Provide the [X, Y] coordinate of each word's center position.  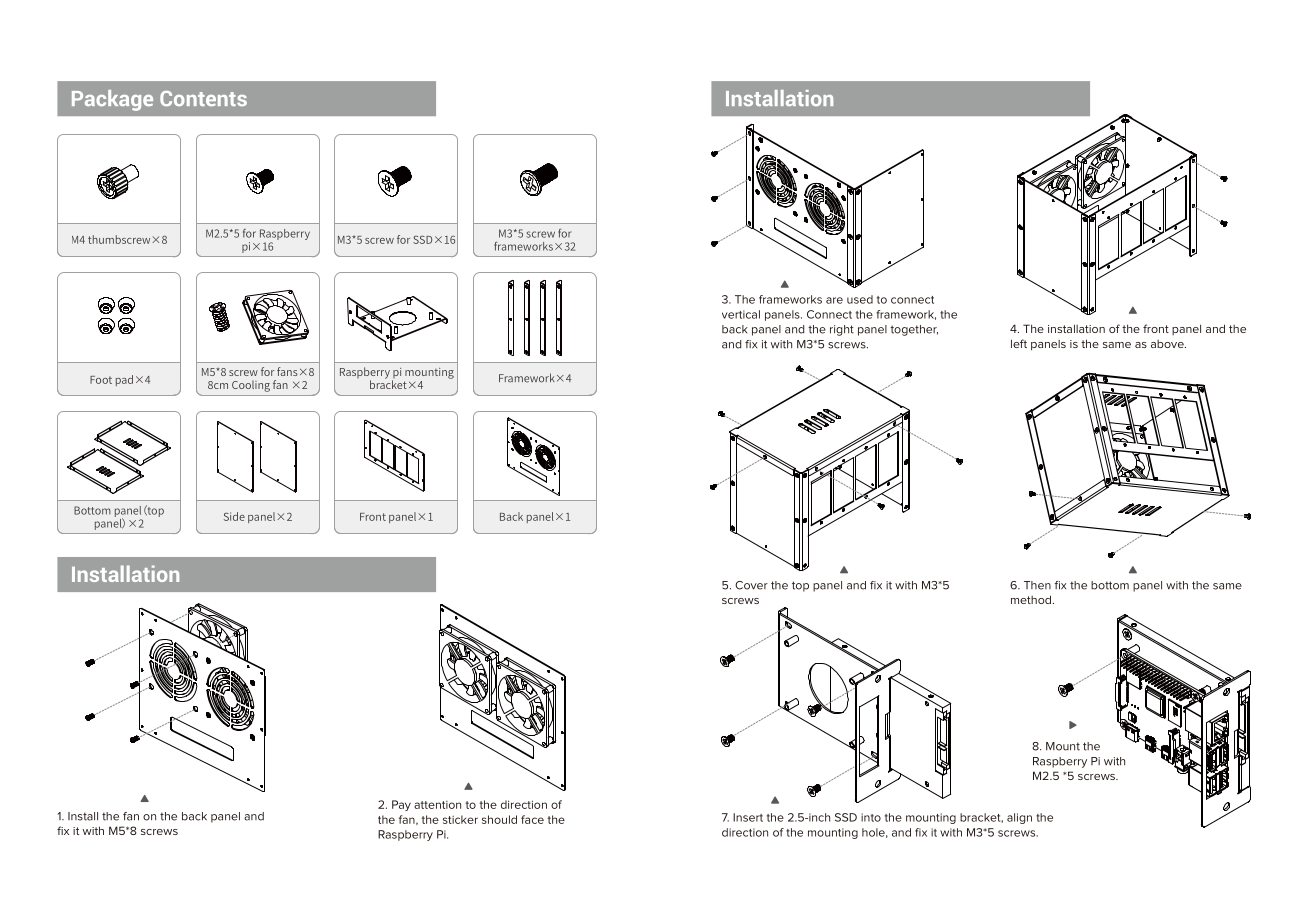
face [532, 819]
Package [112, 100]
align [1019, 818]
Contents [203, 98]
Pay [401, 805]
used [860, 299]
